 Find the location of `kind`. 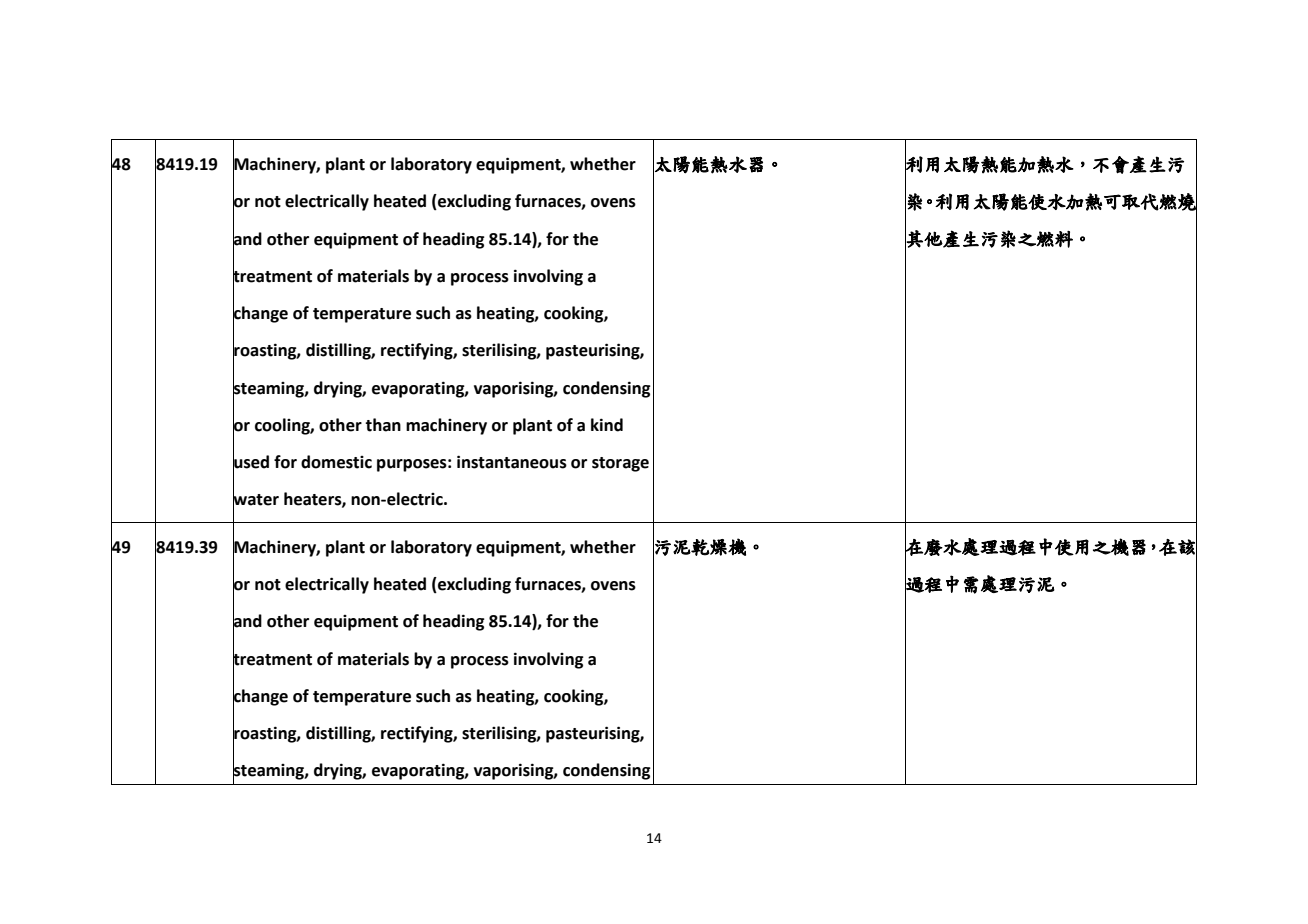

kind is located at coordinates (607, 425).
